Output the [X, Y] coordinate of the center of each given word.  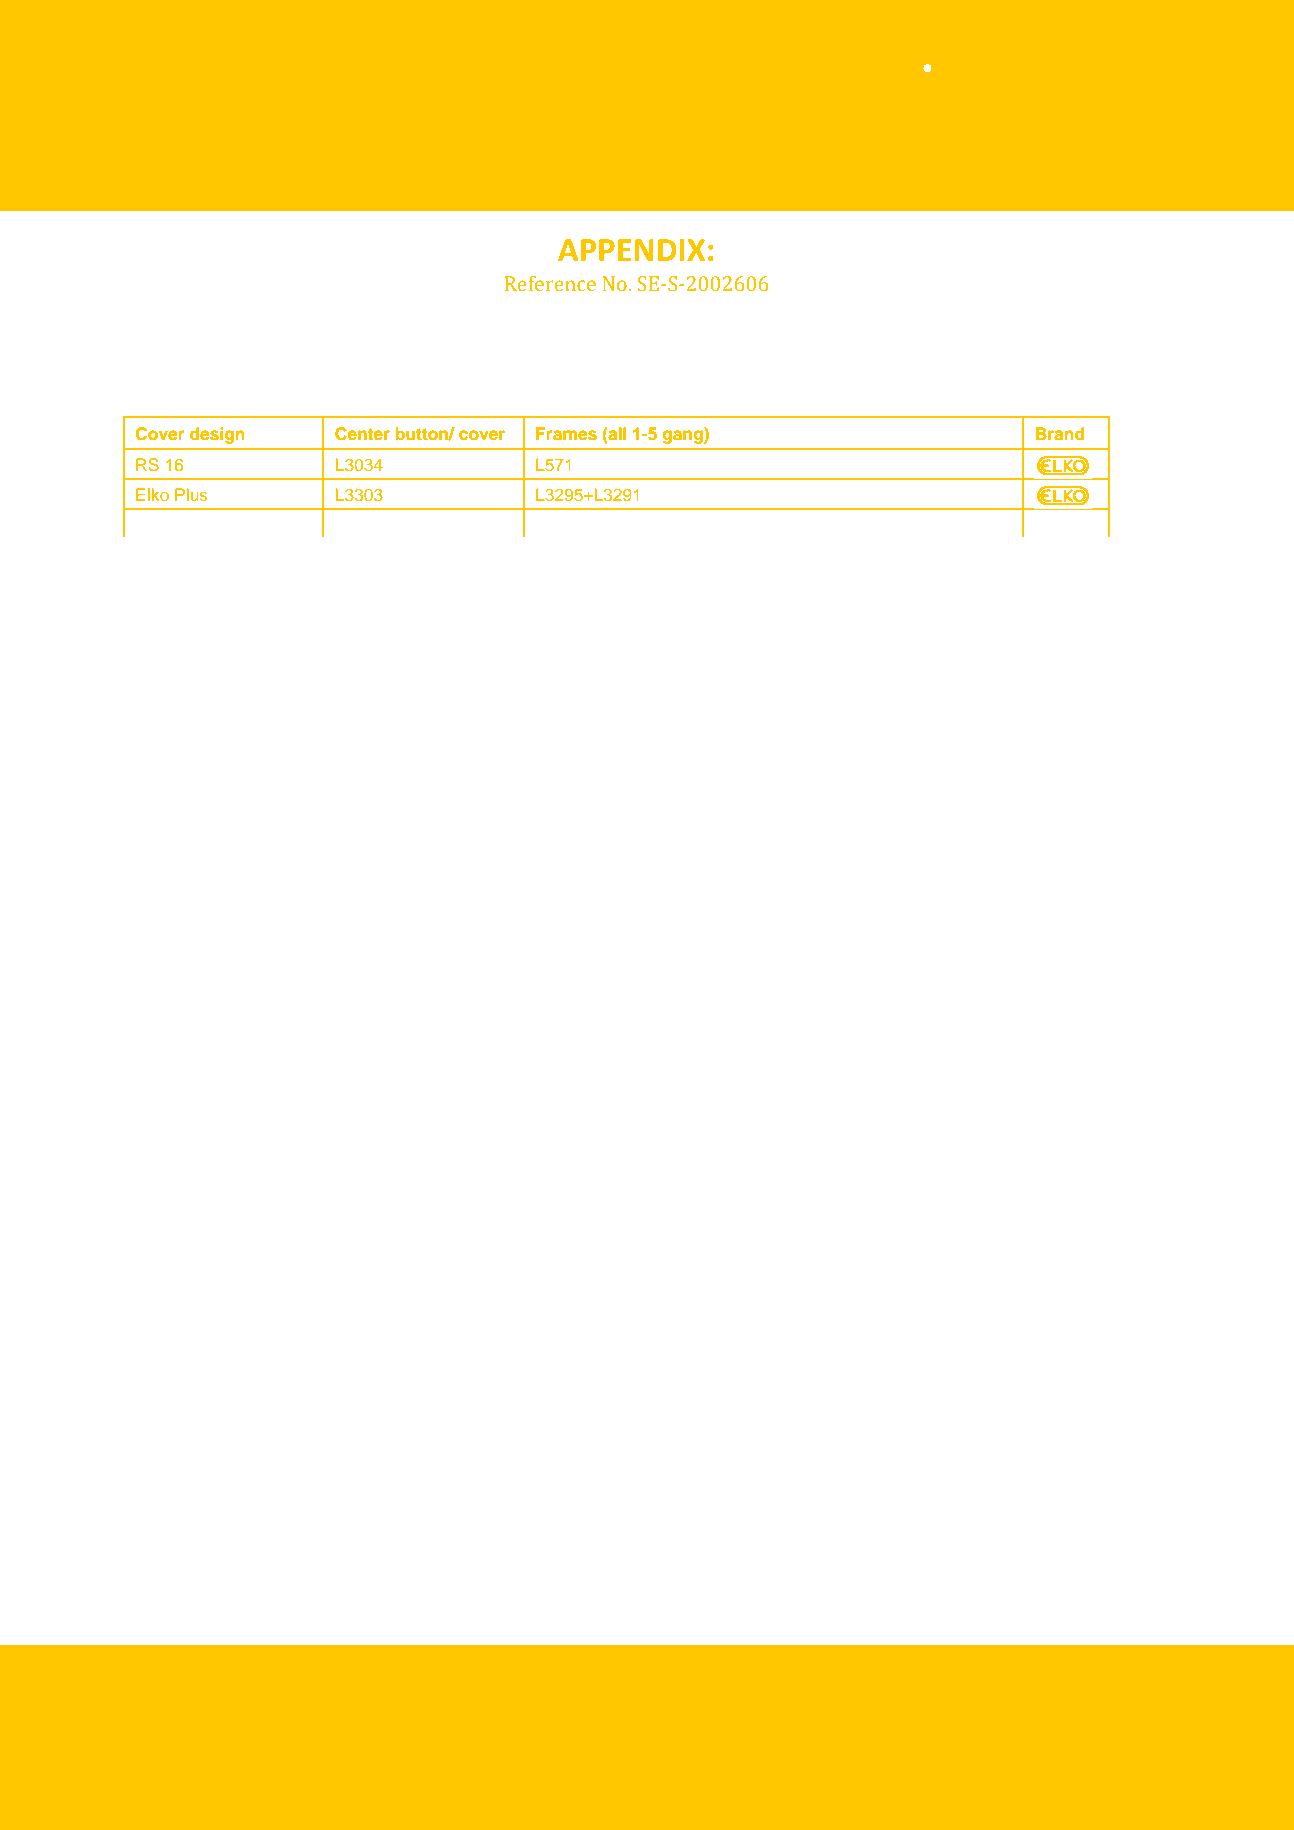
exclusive [280, 1666]
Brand [1060, 434]
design [217, 435]
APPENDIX [632, 250]
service [656, 1714]
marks [1040, 1697]
